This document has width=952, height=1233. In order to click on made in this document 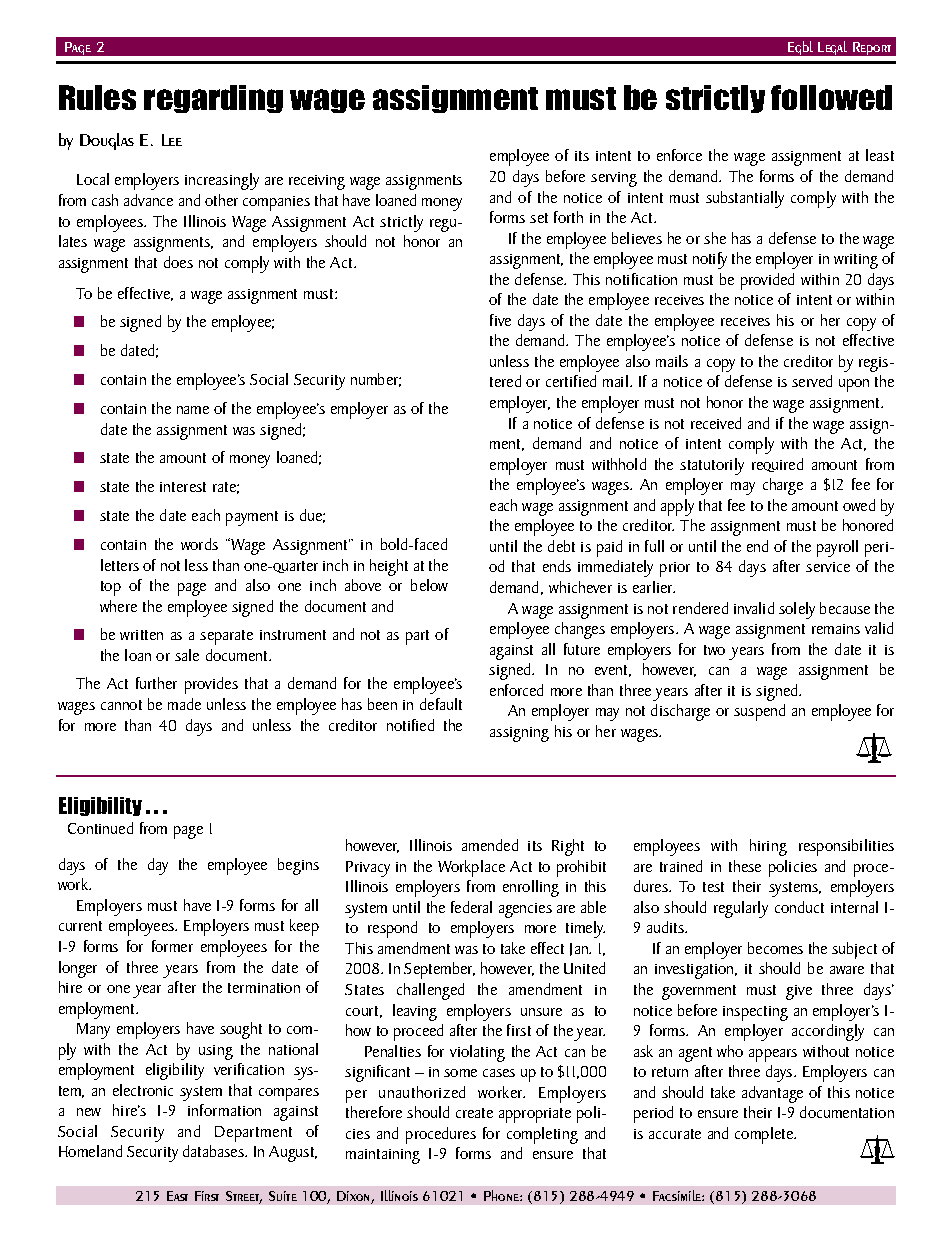, I will do `click(184, 704)`.
